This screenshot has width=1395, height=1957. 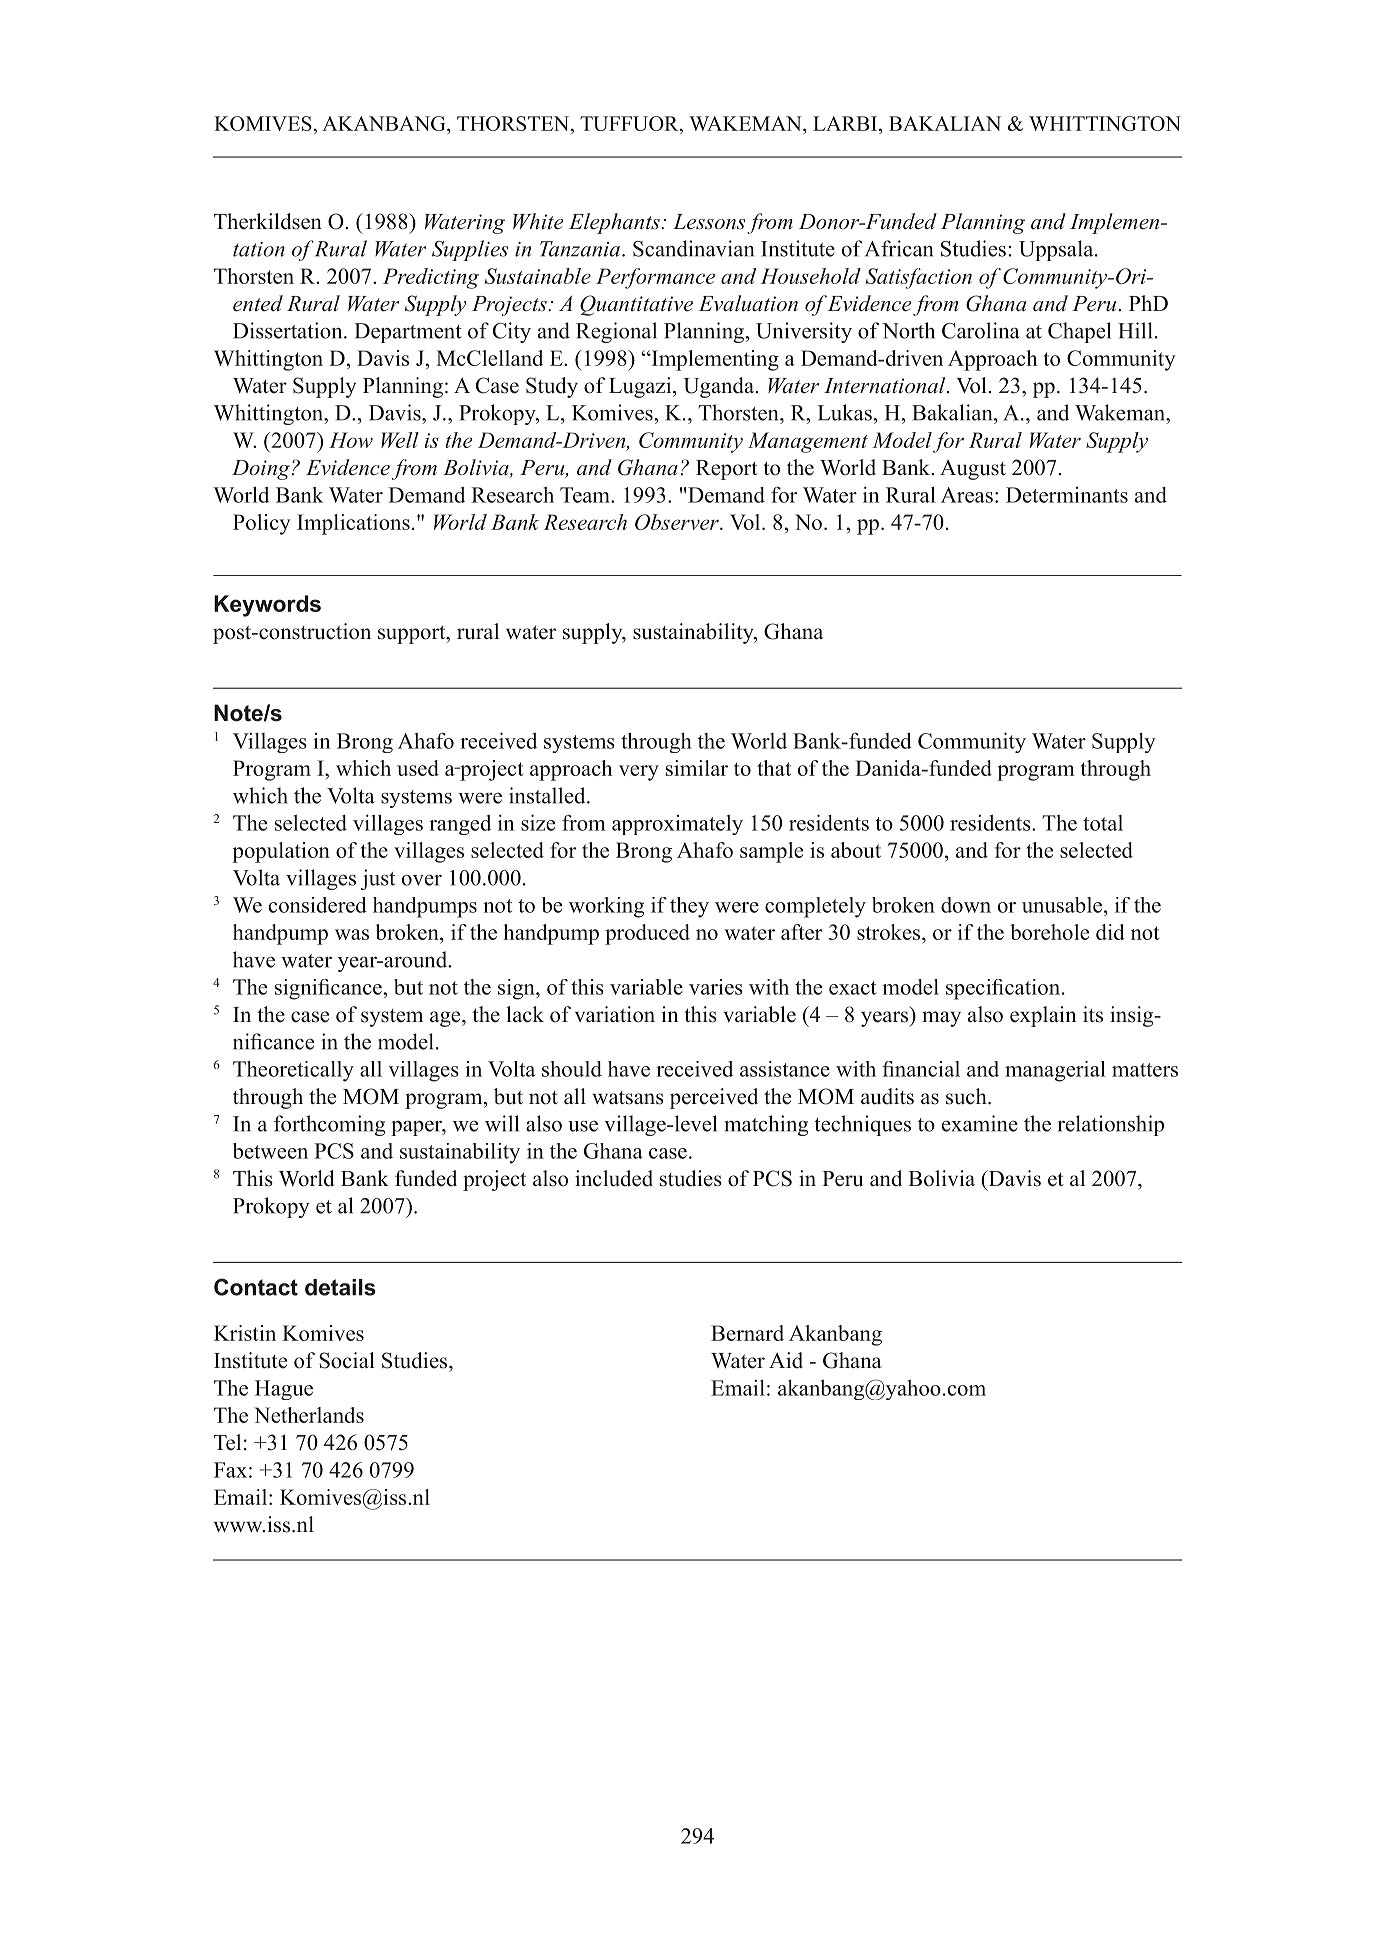 I want to click on Aid, so click(x=786, y=1360).
